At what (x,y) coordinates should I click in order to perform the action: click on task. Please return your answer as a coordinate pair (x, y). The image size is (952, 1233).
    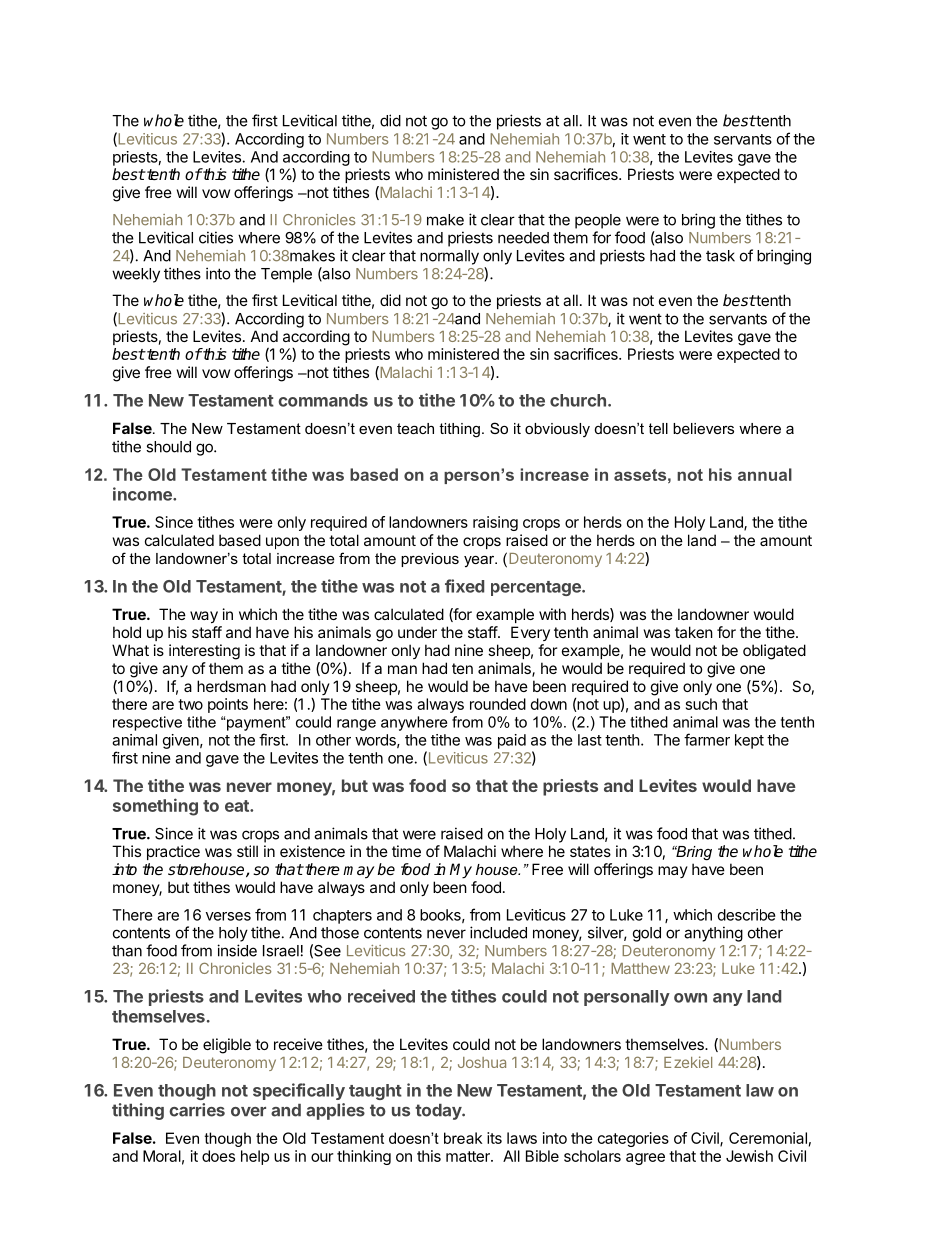
    Looking at the image, I should click on (720, 256).
